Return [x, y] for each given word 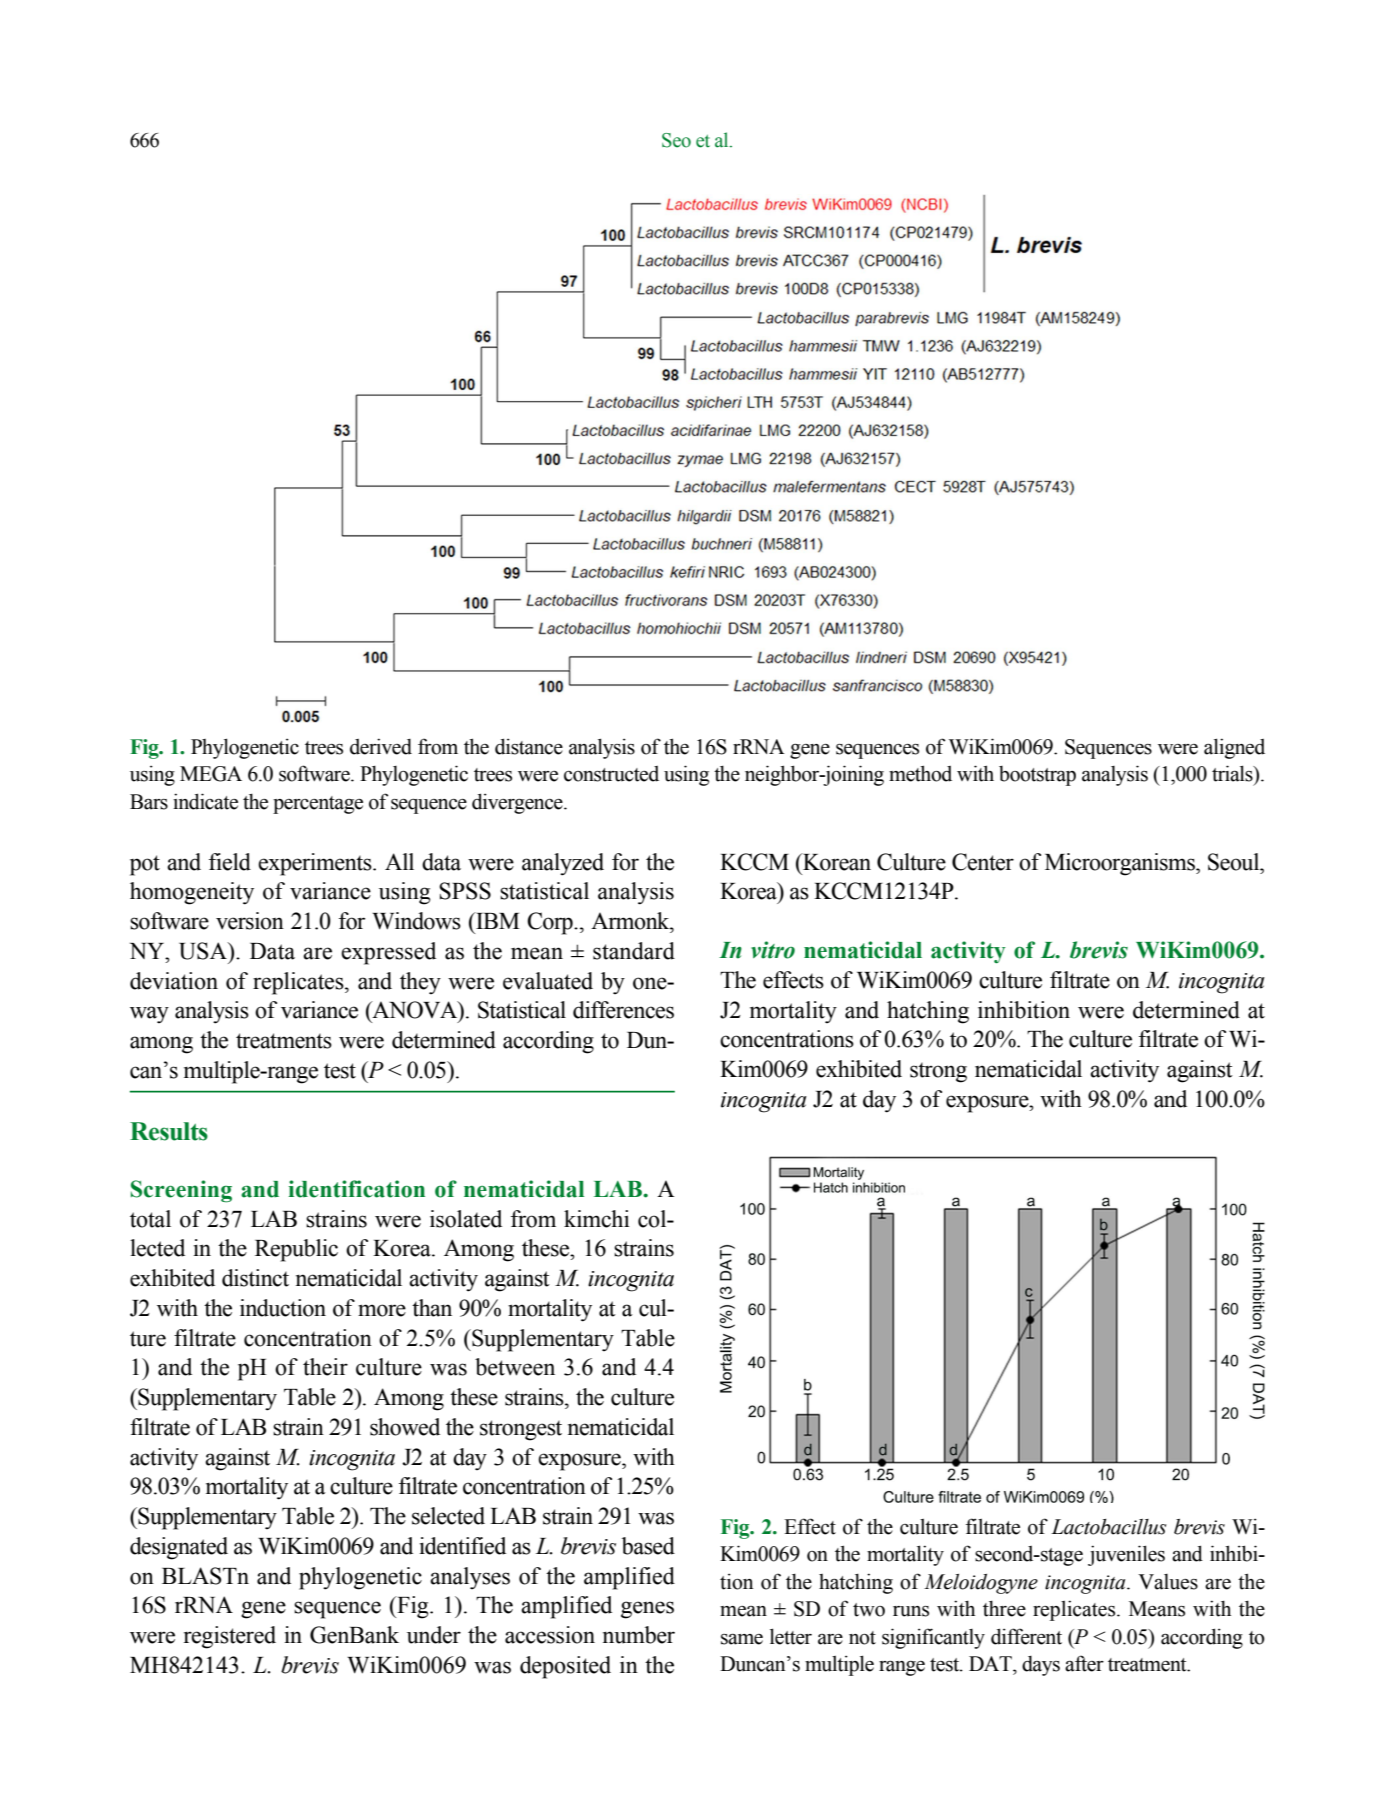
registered [230, 1637]
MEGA [211, 774]
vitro [773, 950]
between [515, 1367]
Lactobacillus [1109, 1527]
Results [169, 1131]
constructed [611, 774]
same [742, 1639]
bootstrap [1037, 776]
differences [623, 1010]
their [325, 1367]
